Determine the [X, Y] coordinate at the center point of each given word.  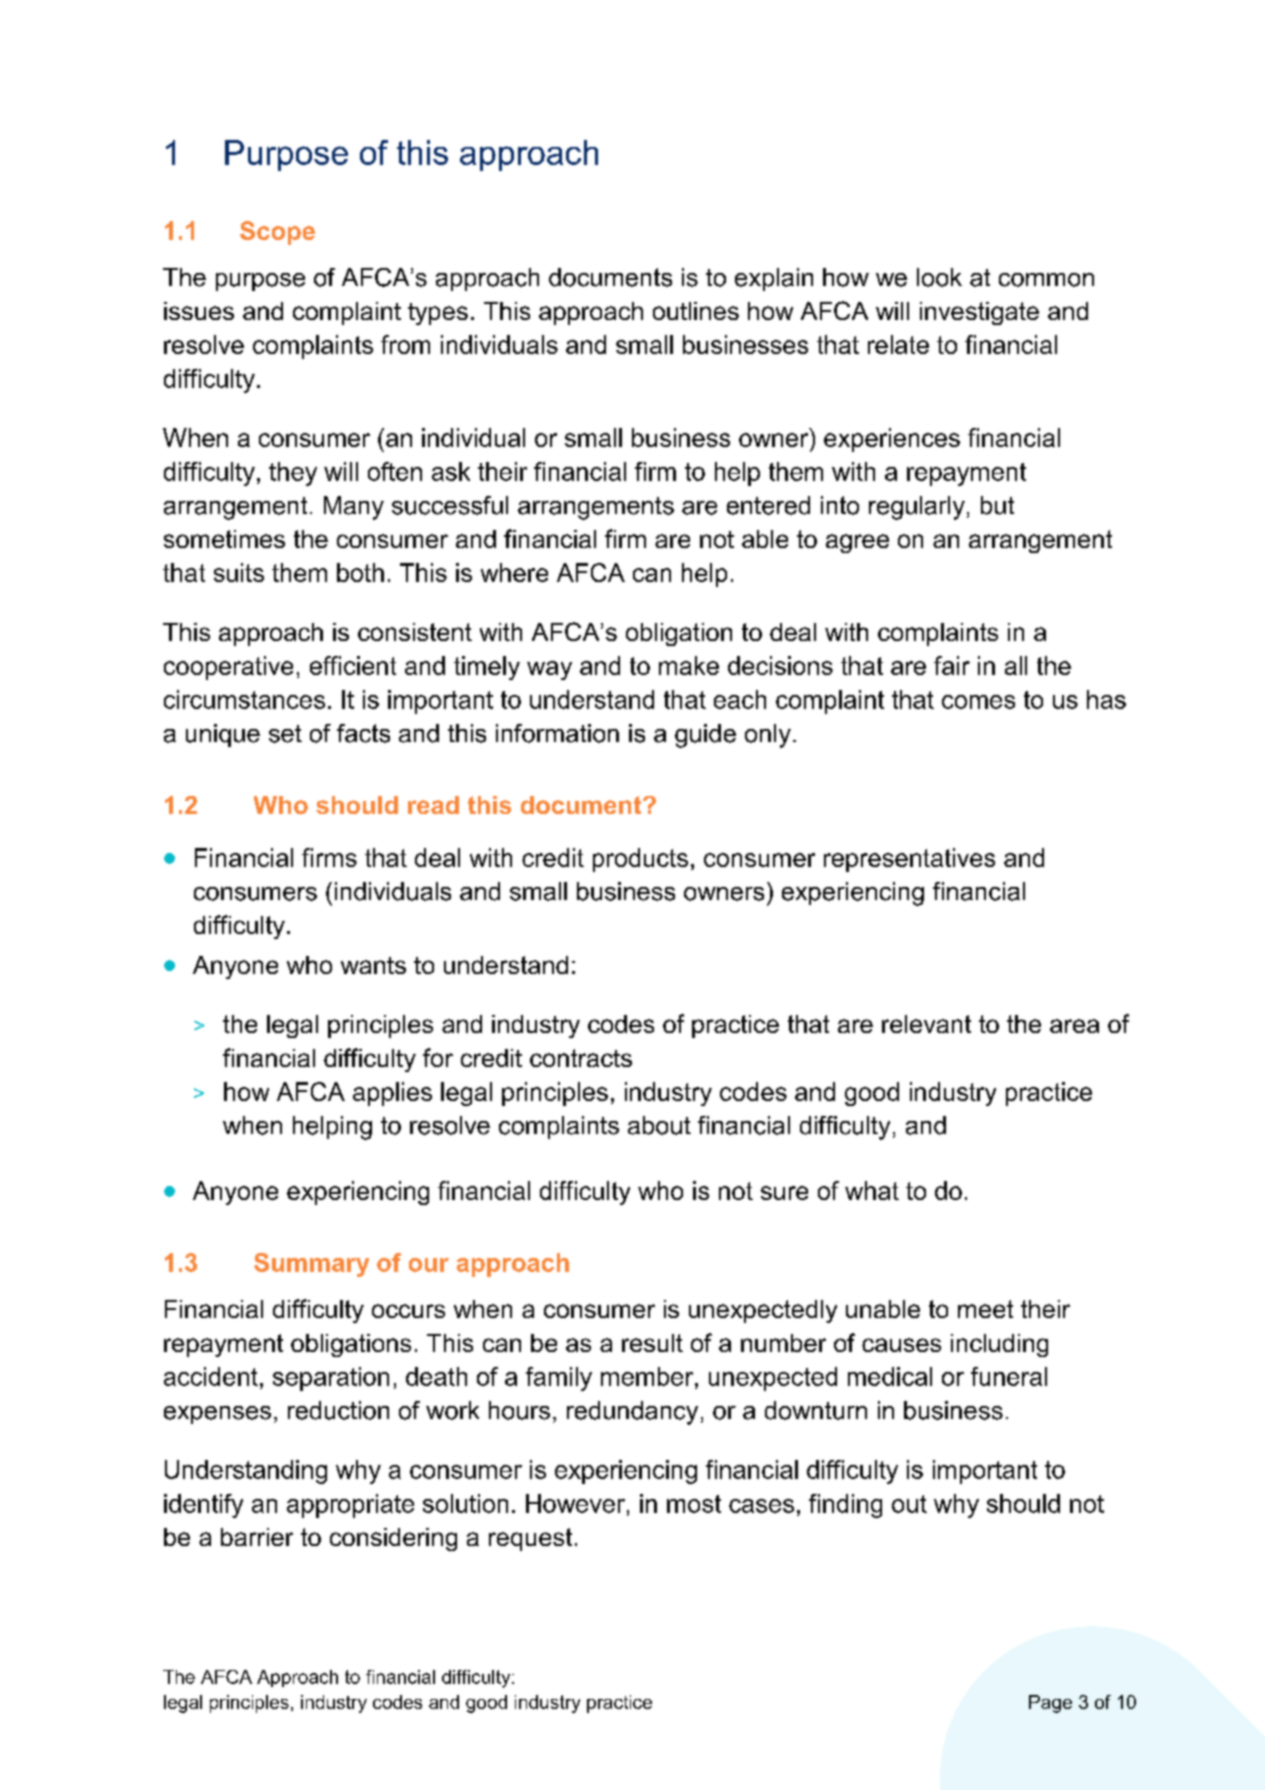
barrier [257, 1537]
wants [373, 965]
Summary [311, 1265]
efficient [353, 665]
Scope [277, 233]
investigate [979, 313]
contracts [581, 1058]
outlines [696, 311]
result [652, 1343]
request [530, 1539]
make [689, 665]
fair [952, 665]
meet [985, 1309]
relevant [926, 1024]
